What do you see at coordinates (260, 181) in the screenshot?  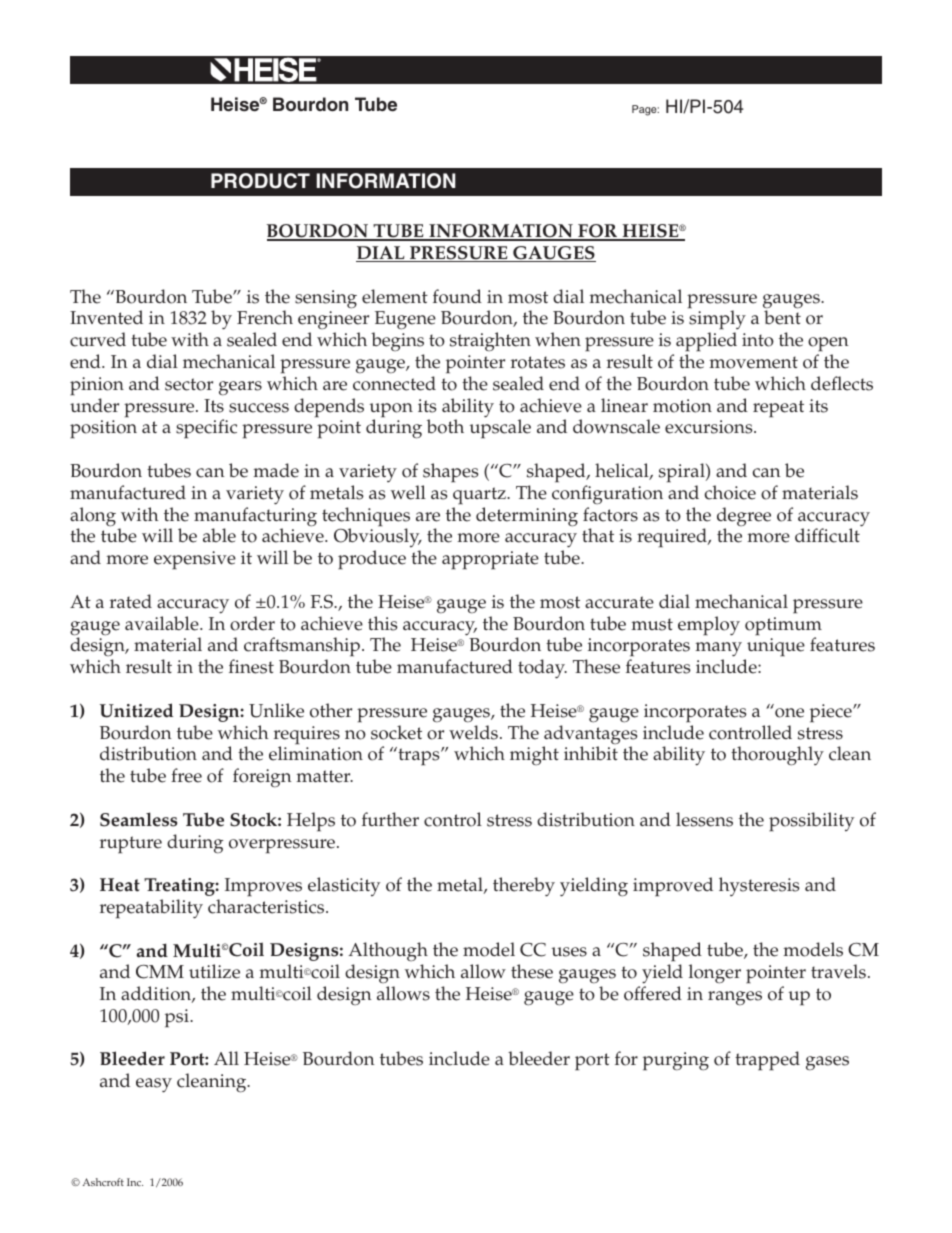 I see `PRODUCT` at bounding box center [260, 181].
